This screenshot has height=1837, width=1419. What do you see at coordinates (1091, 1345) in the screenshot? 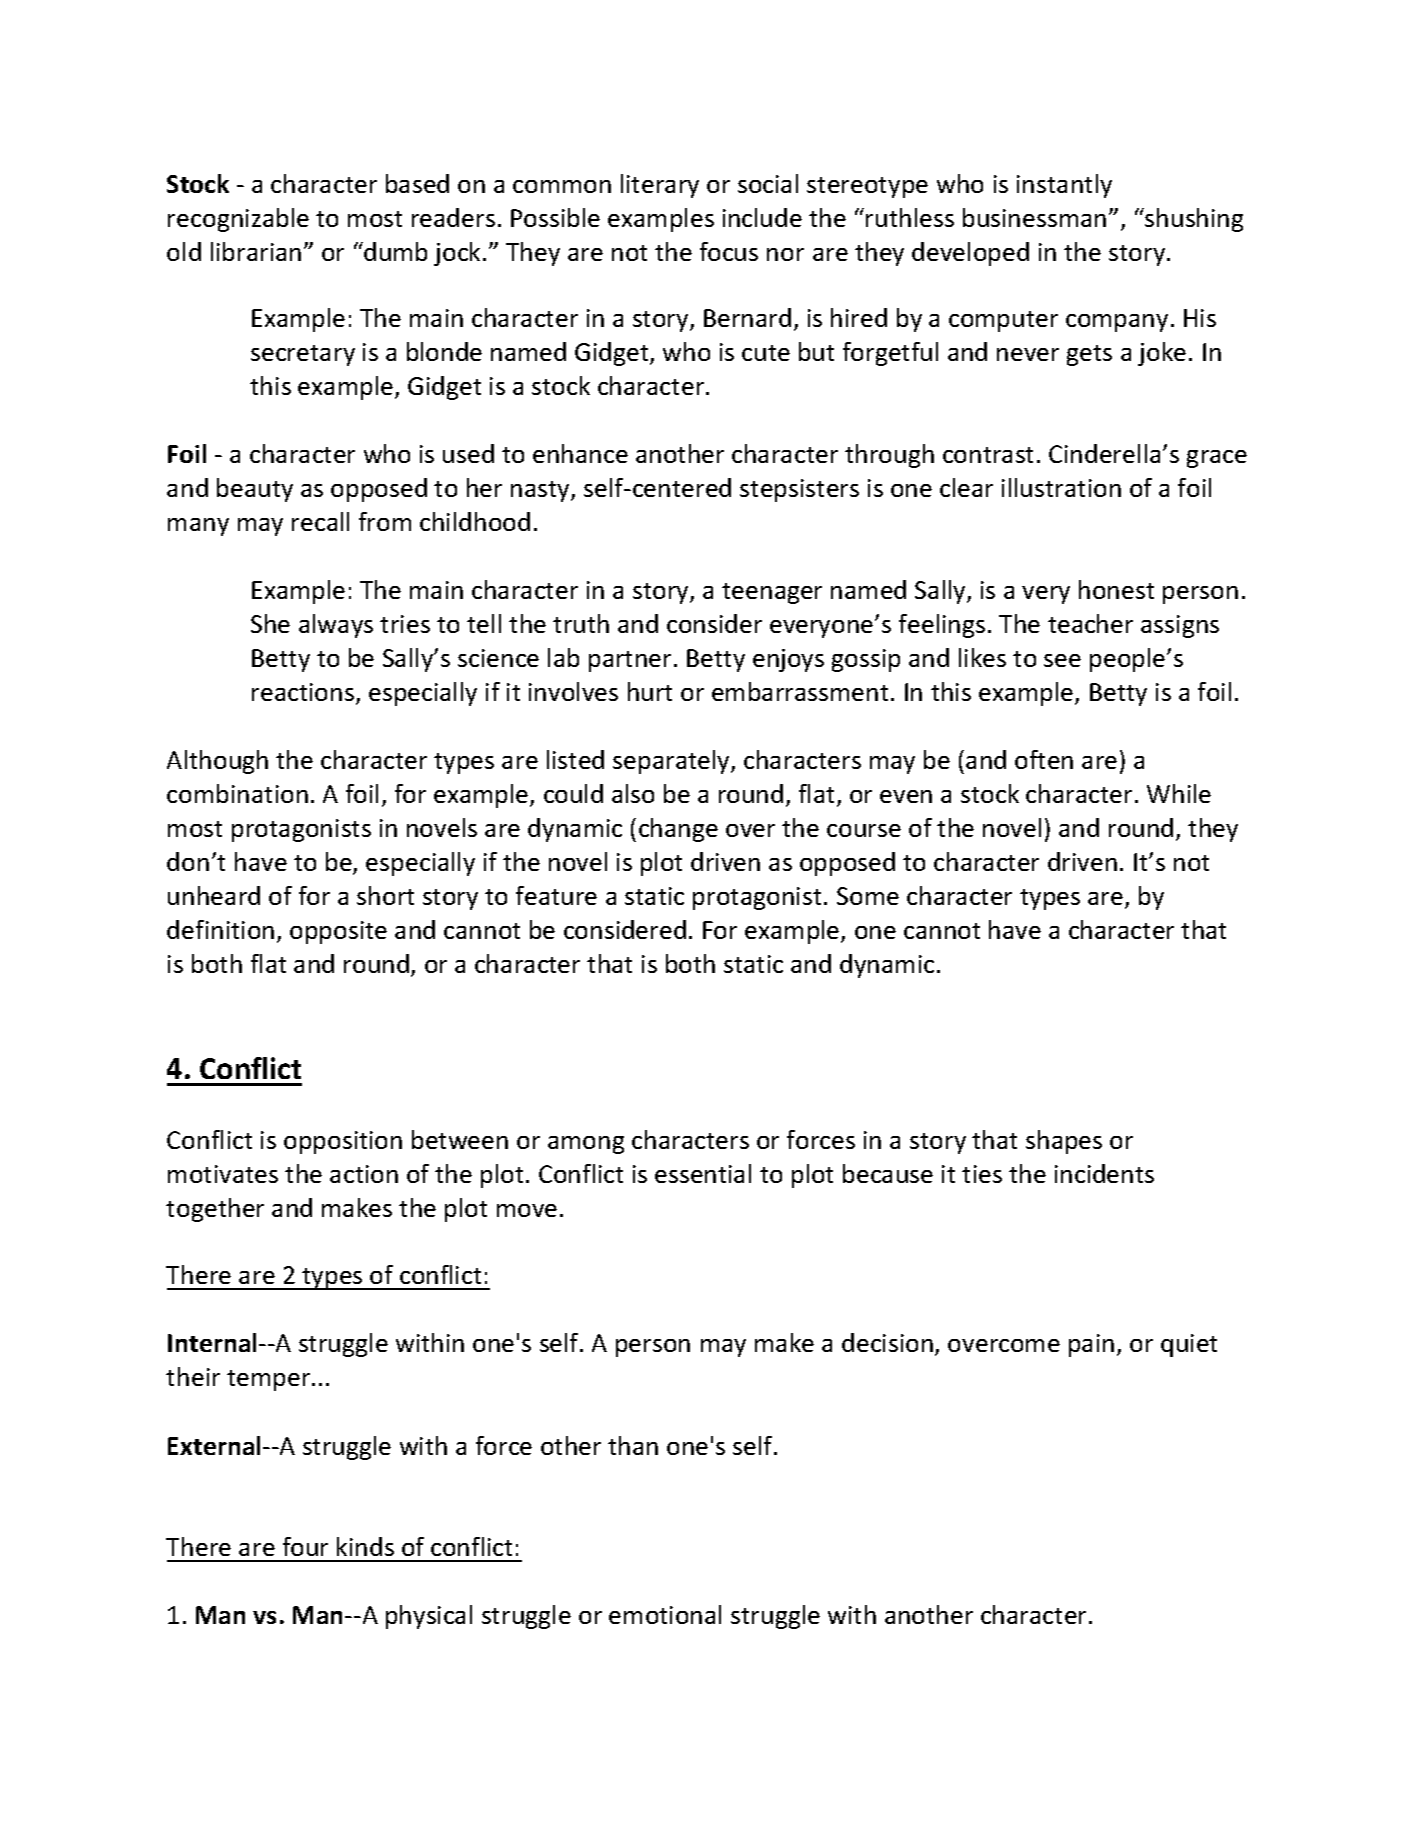
I see `pain` at bounding box center [1091, 1345].
